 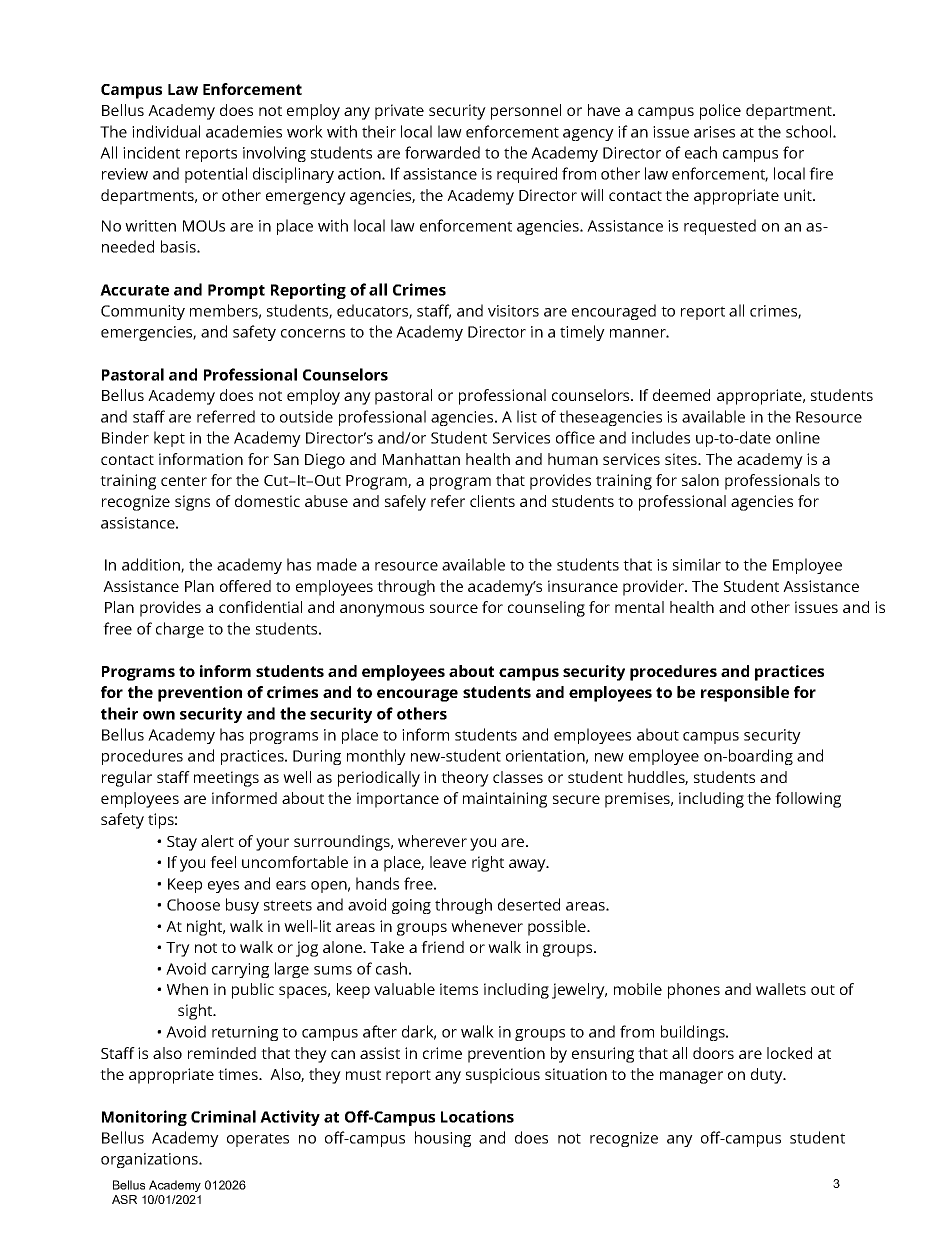 I want to click on clients, so click(x=492, y=501).
